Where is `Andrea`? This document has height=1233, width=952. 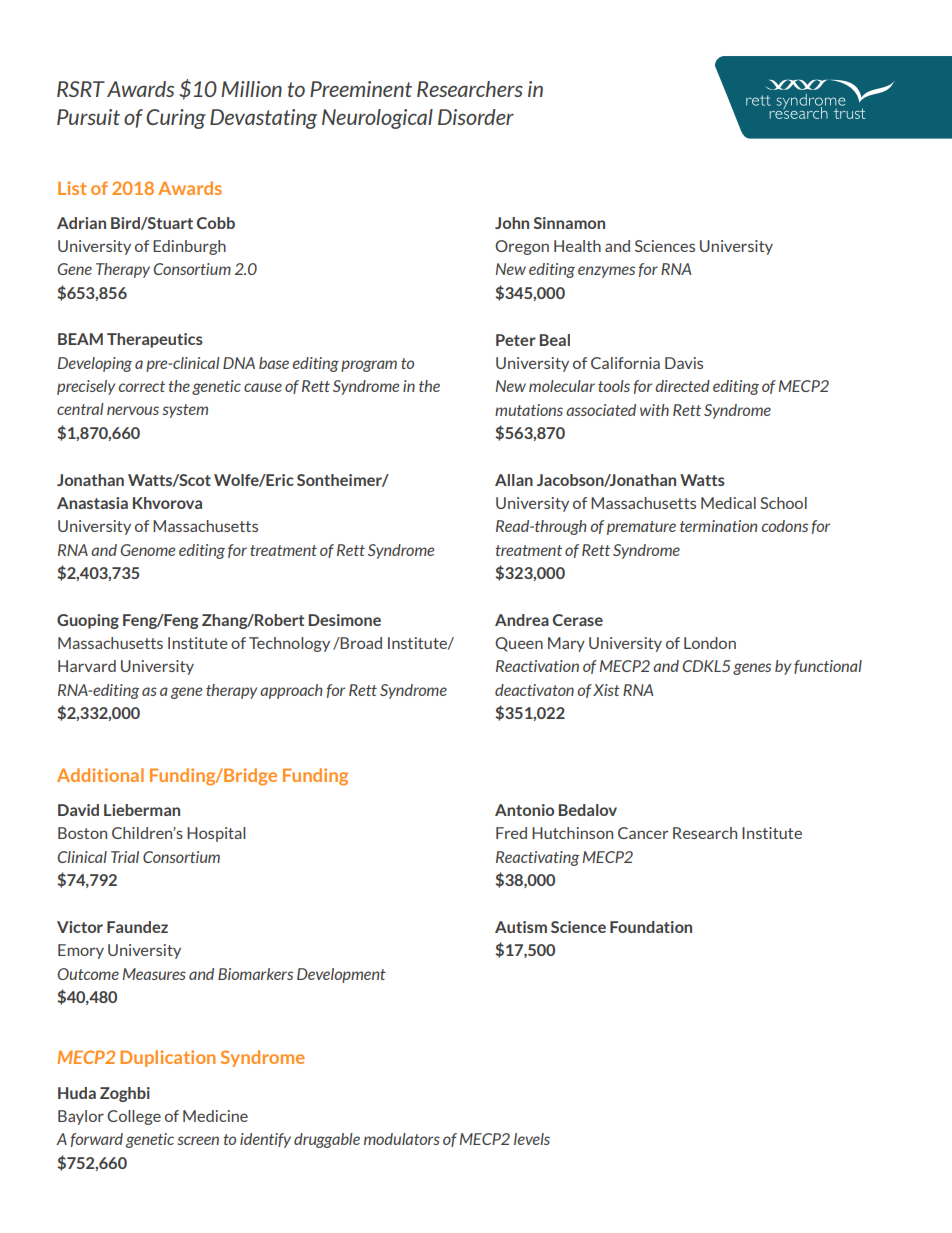 Andrea is located at coordinates (522, 620).
